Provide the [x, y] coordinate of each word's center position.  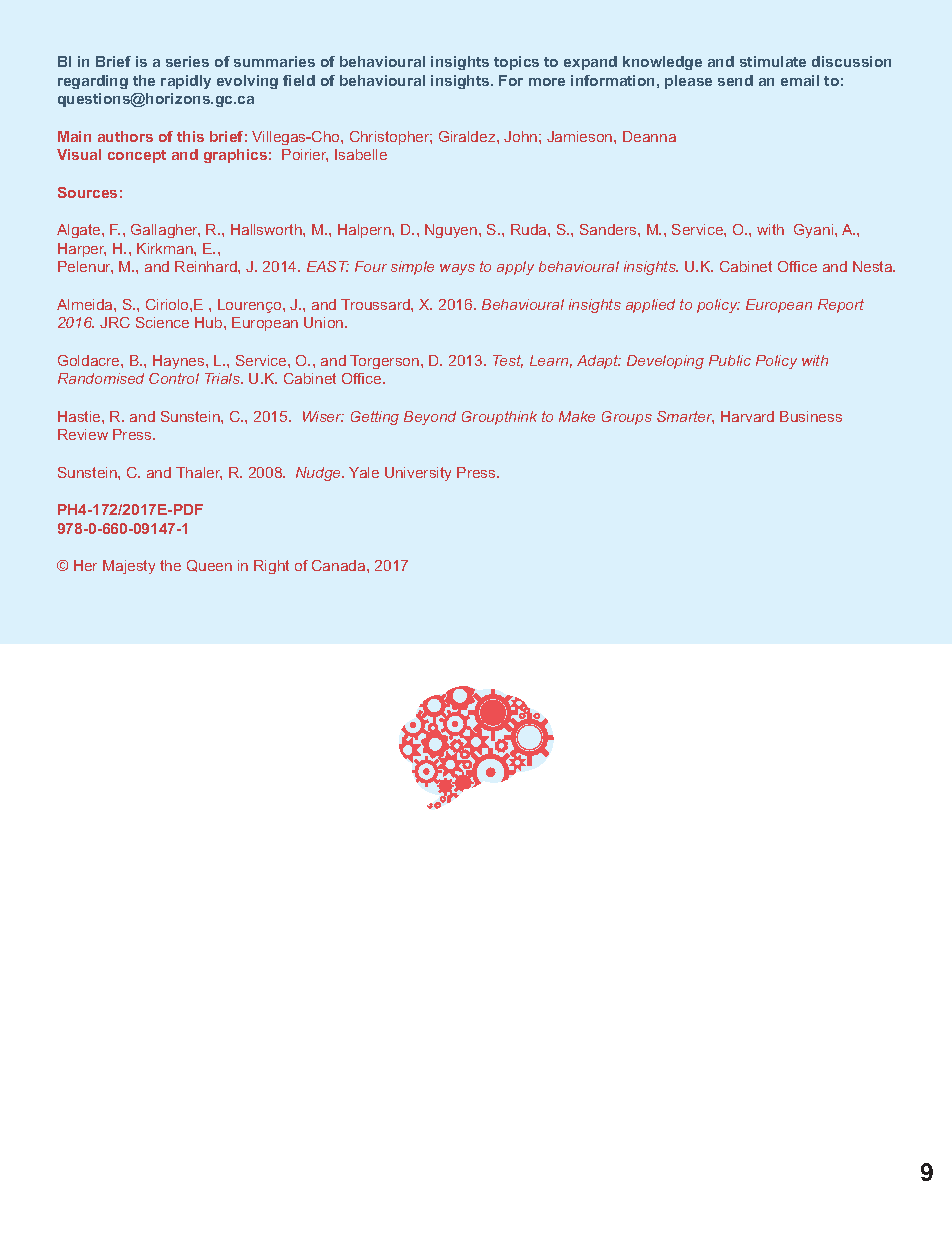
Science [162, 322]
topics [516, 63]
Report [841, 306]
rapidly [186, 82]
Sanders [609, 229]
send [735, 80]
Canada [340, 565]
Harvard [747, 416]
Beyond [430, 418]
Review [83, 434]
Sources [87, 192]
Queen [209, 566]
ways [457, 269]
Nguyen [452, 231]
